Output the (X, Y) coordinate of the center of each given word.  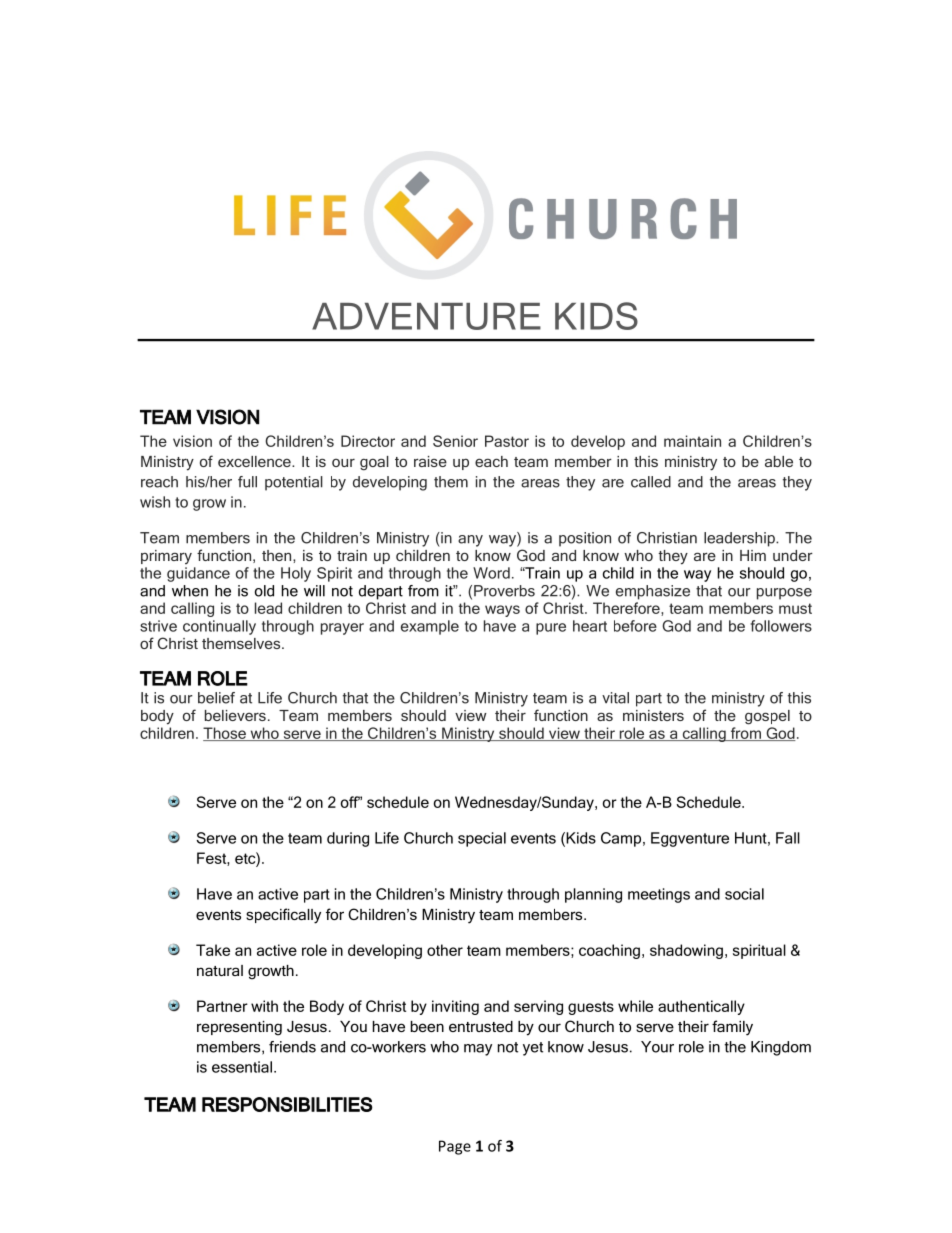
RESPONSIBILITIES (287, 1104)
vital (615, 698)
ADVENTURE (426, 316)
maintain (692, 441)
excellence (255, 461)
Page (455, 1147)
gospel (767, 717)
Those (225, 734)
